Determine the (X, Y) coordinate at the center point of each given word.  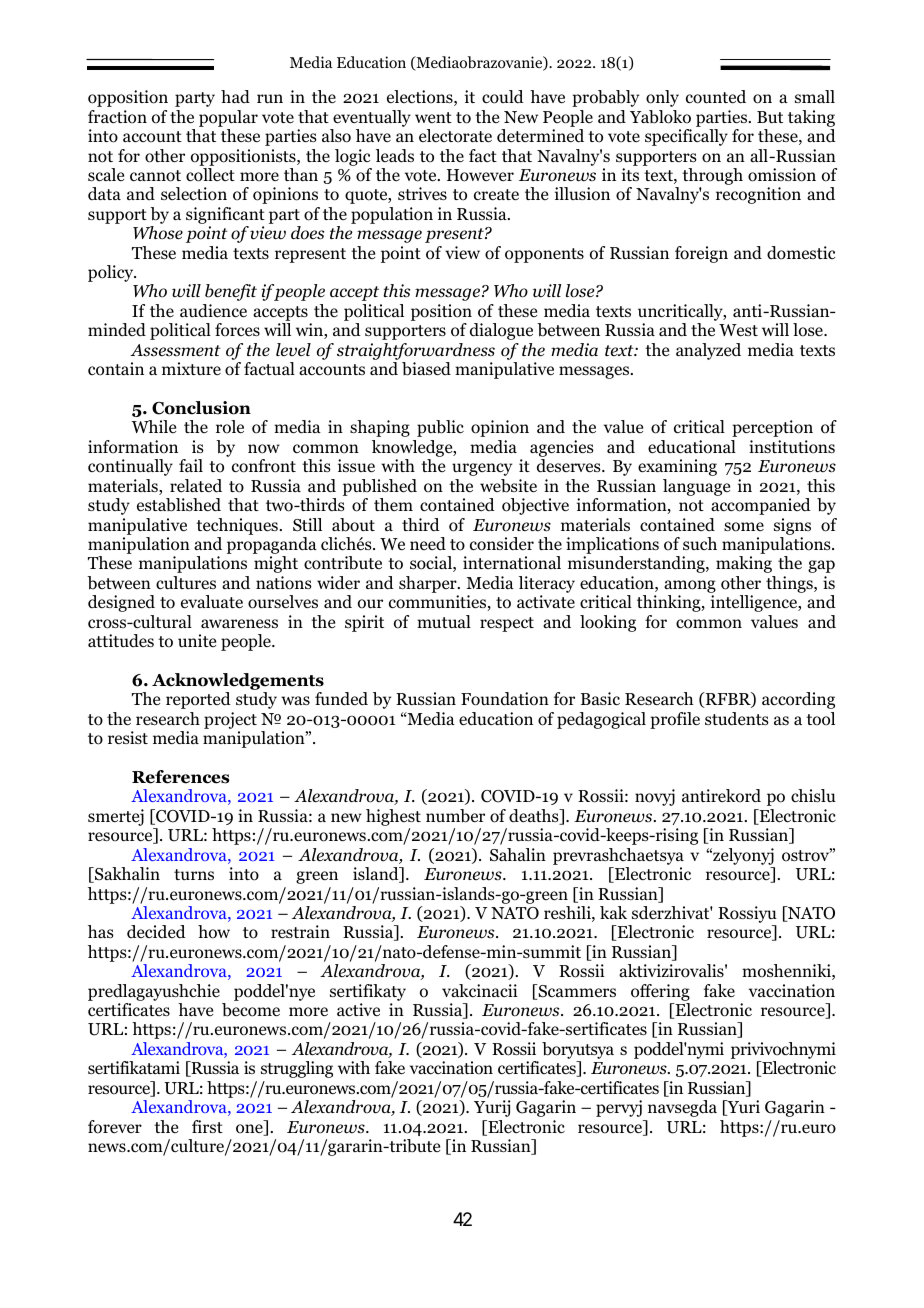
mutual (444, 621)
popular (228, 118)
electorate (455, 136)
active (358, 1009)
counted (716, 97)
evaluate (212, 602)
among (690, 586)
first (207, 1126)
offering (660, 992)
